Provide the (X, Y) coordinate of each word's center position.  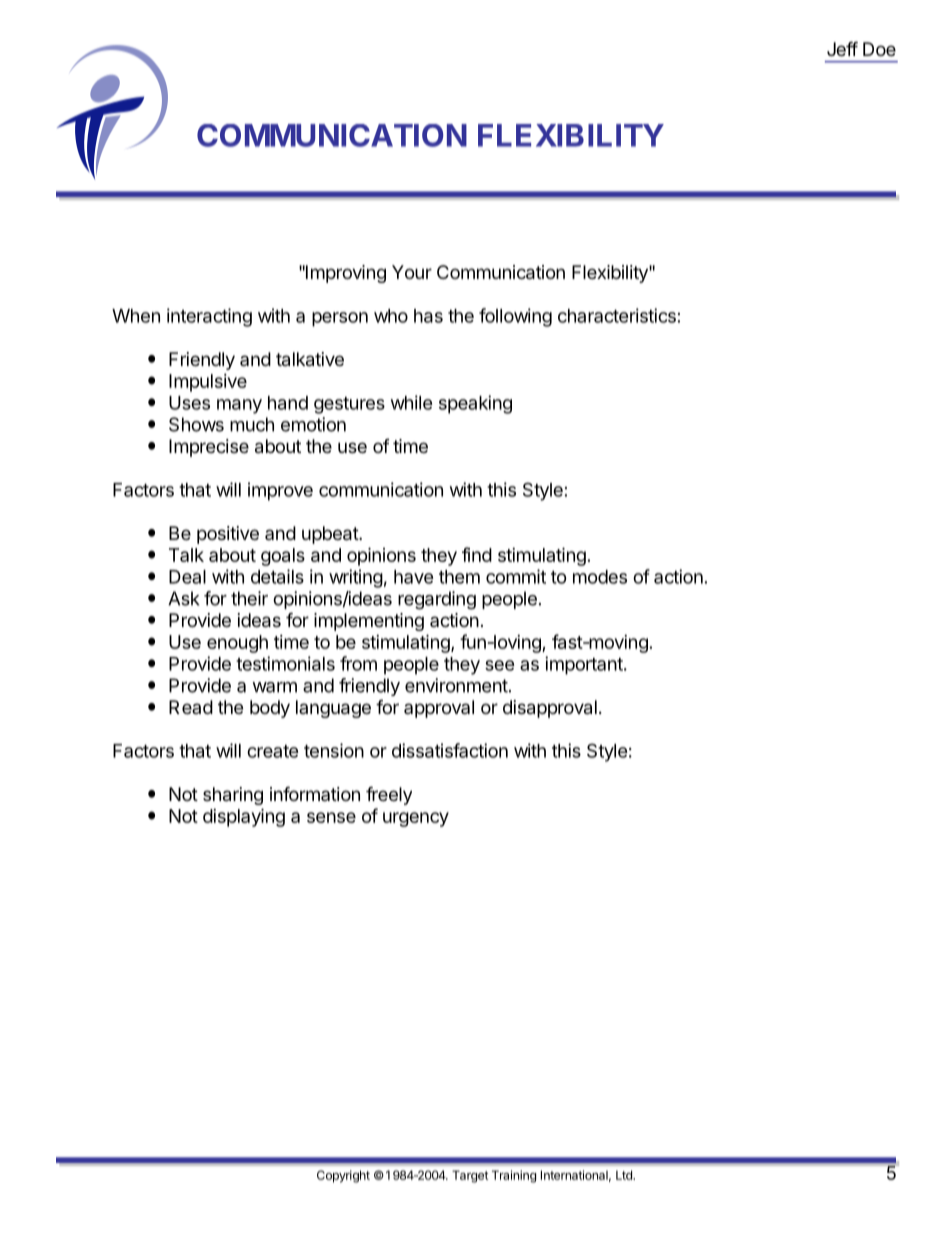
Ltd (625, 1175)
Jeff (842, 48)
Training (514, 1176)
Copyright (343, 1176)
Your (412, 272)
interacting (209, 317)
